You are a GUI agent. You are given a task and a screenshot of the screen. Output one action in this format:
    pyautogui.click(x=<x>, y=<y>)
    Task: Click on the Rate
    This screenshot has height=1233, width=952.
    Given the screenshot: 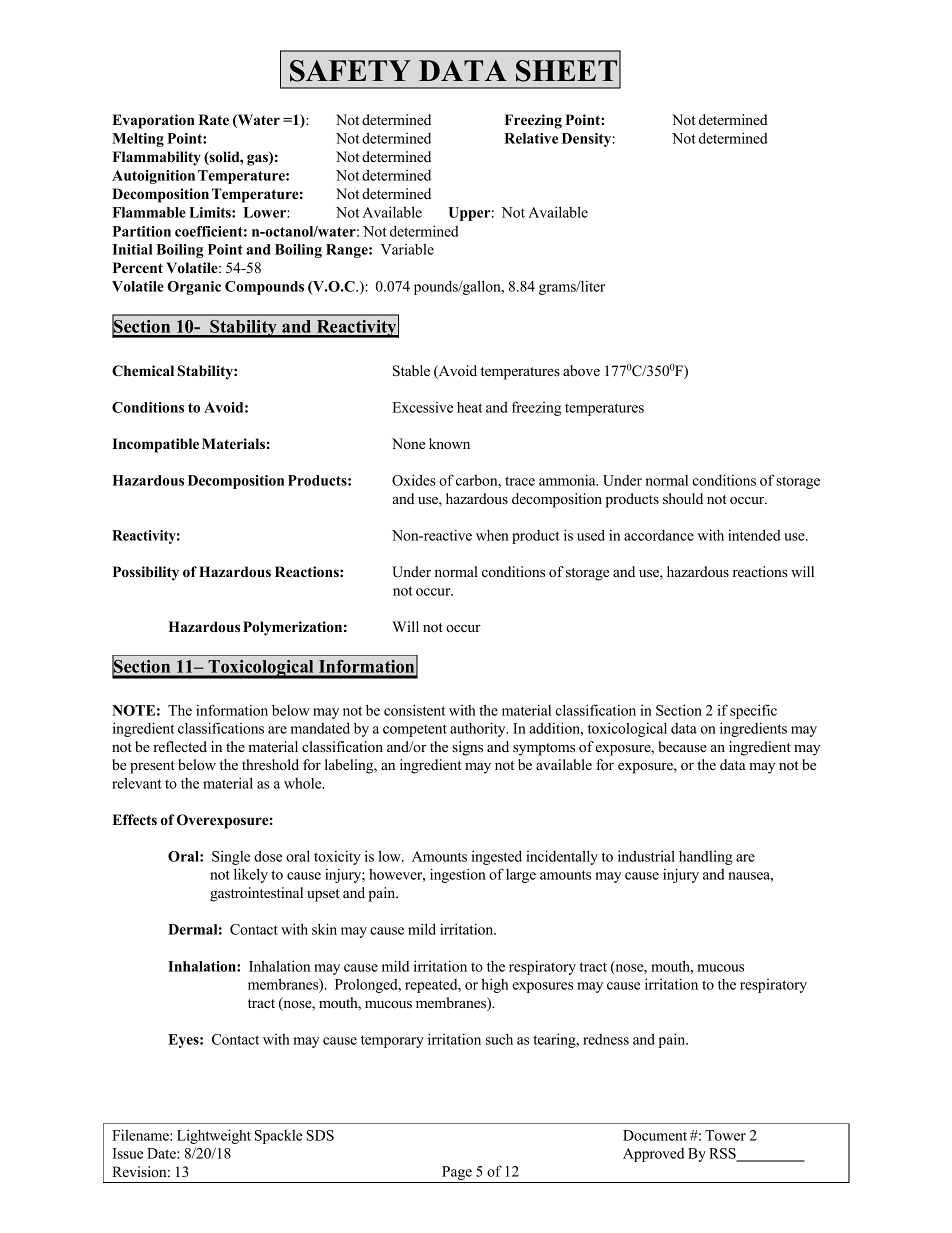 What is the action you would take?
    pyautogui.click(x=214, y=119)
